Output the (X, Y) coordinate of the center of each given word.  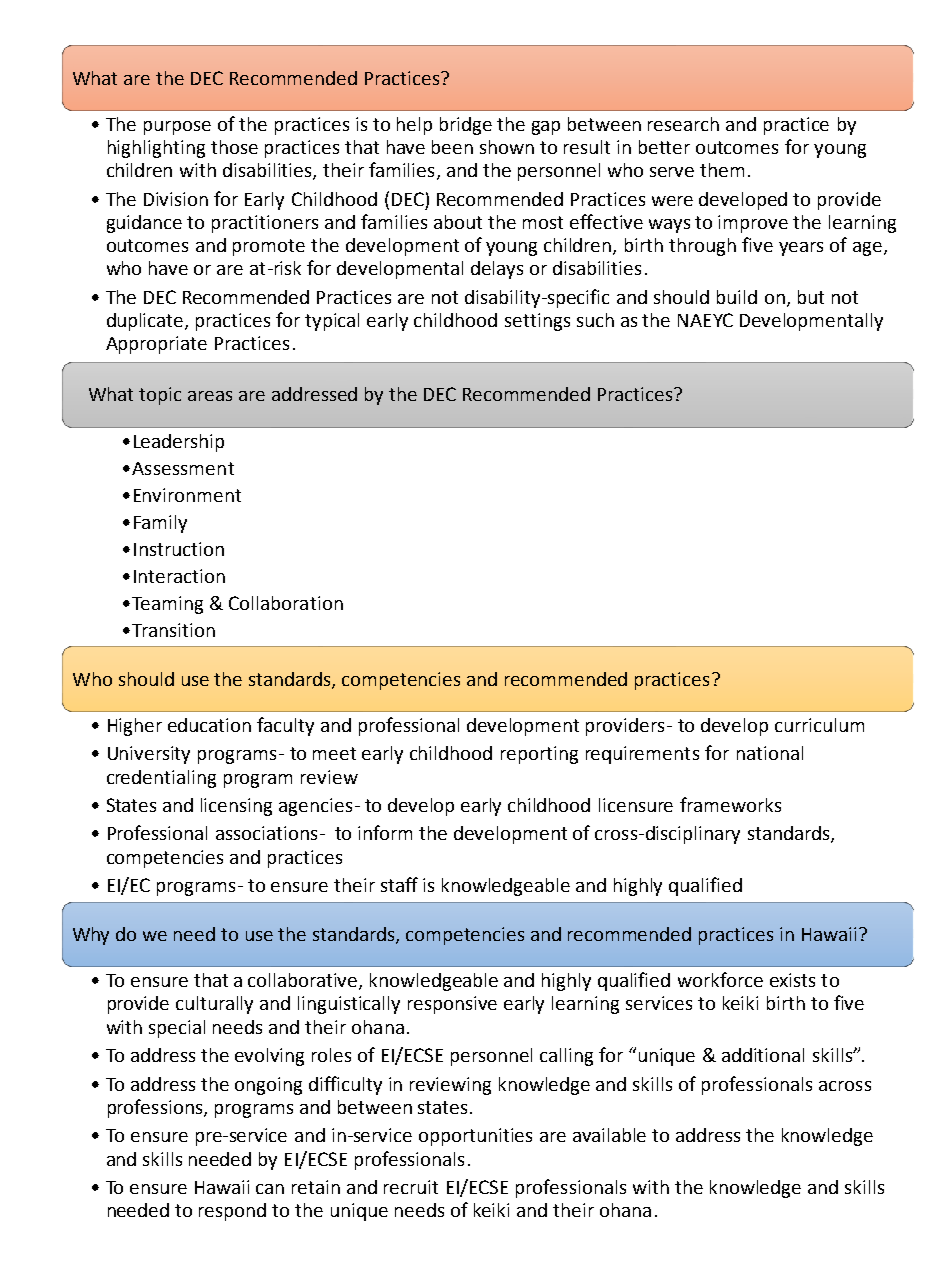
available (609, 1135)
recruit (411, 1187)
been (452, 147)
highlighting (156, 149)
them (722, 170)
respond (232, 1212)
